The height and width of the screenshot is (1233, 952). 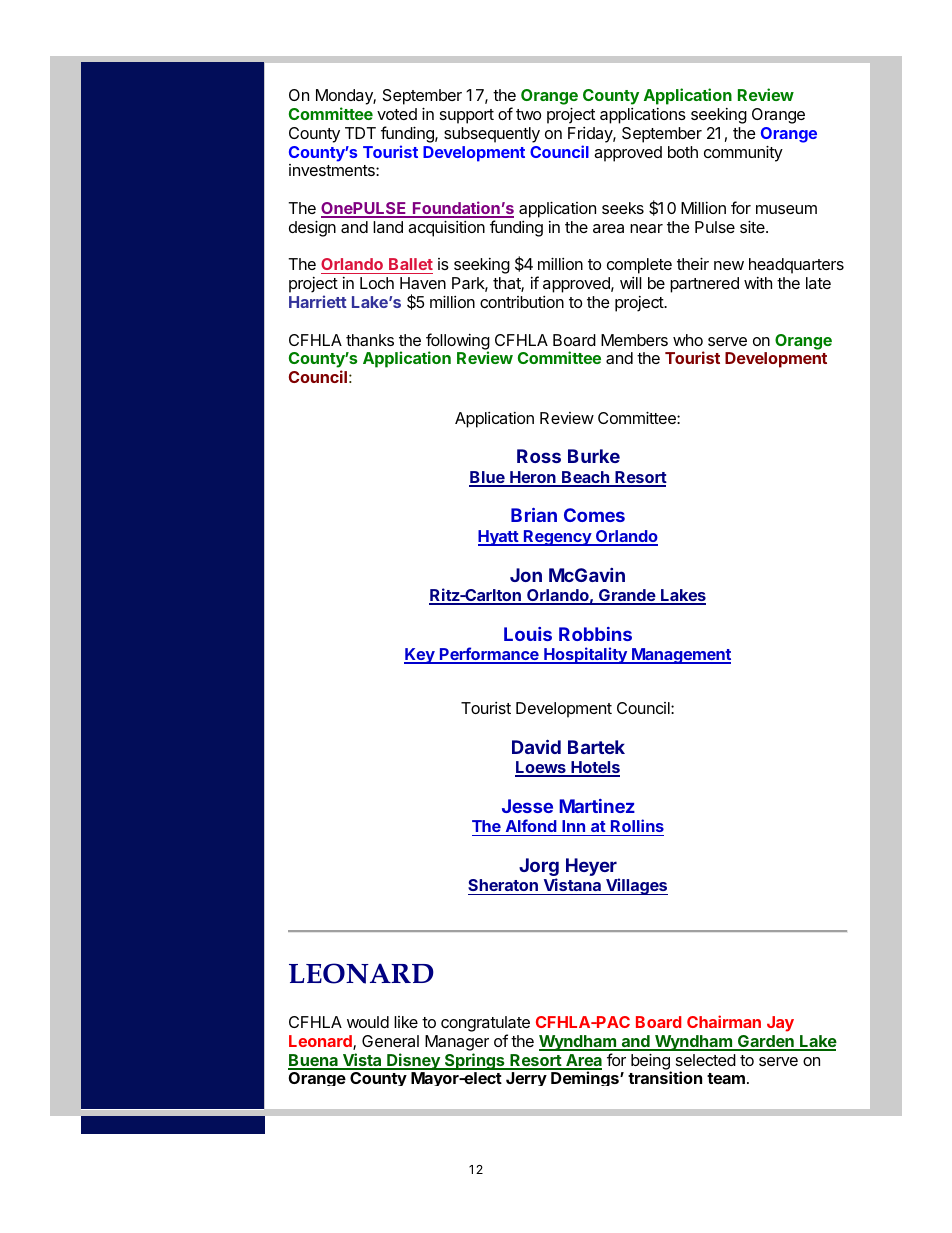 I want to click on General, so click(x=390, y=1041).
